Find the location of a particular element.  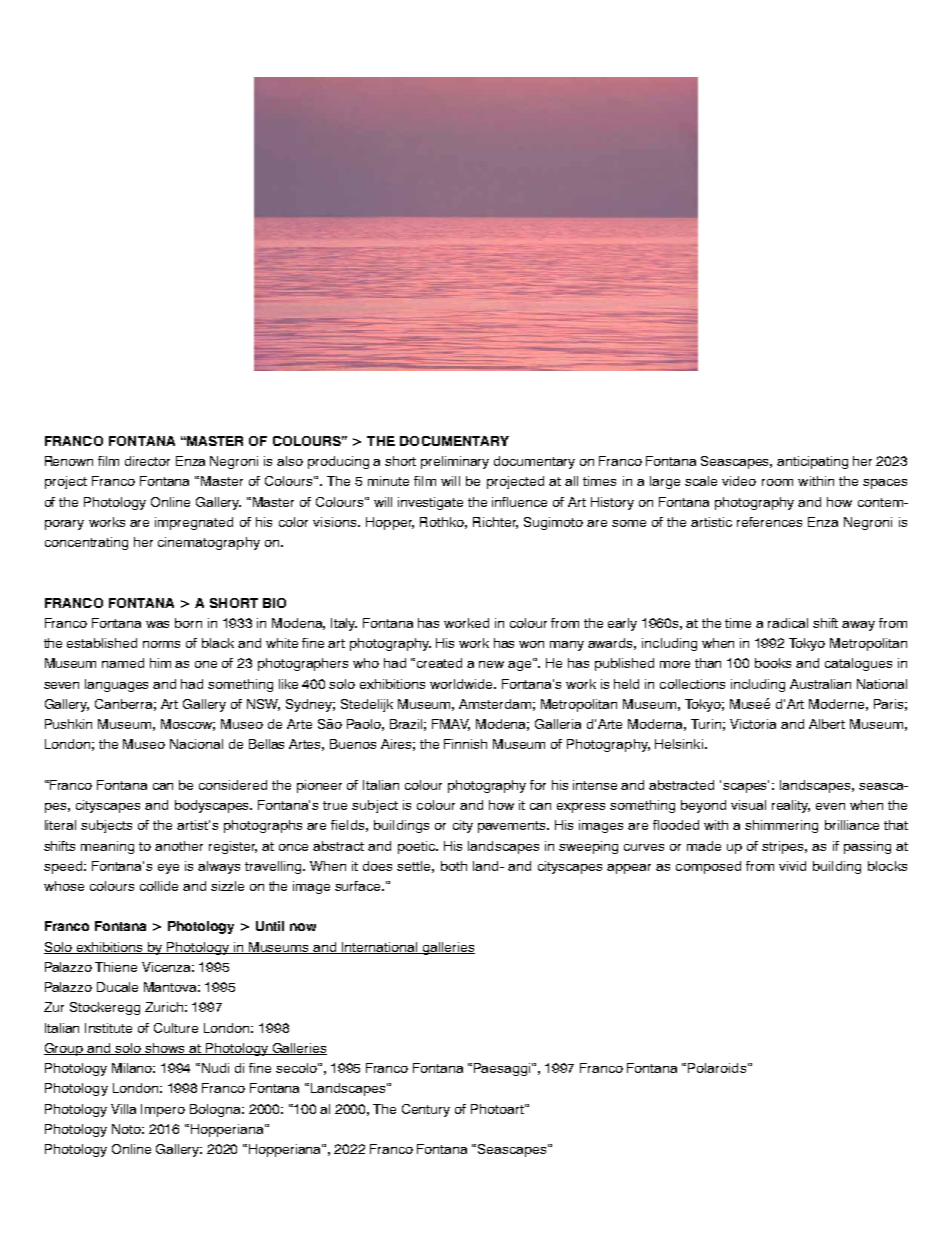

radical is located at coordinates (788, 623).
